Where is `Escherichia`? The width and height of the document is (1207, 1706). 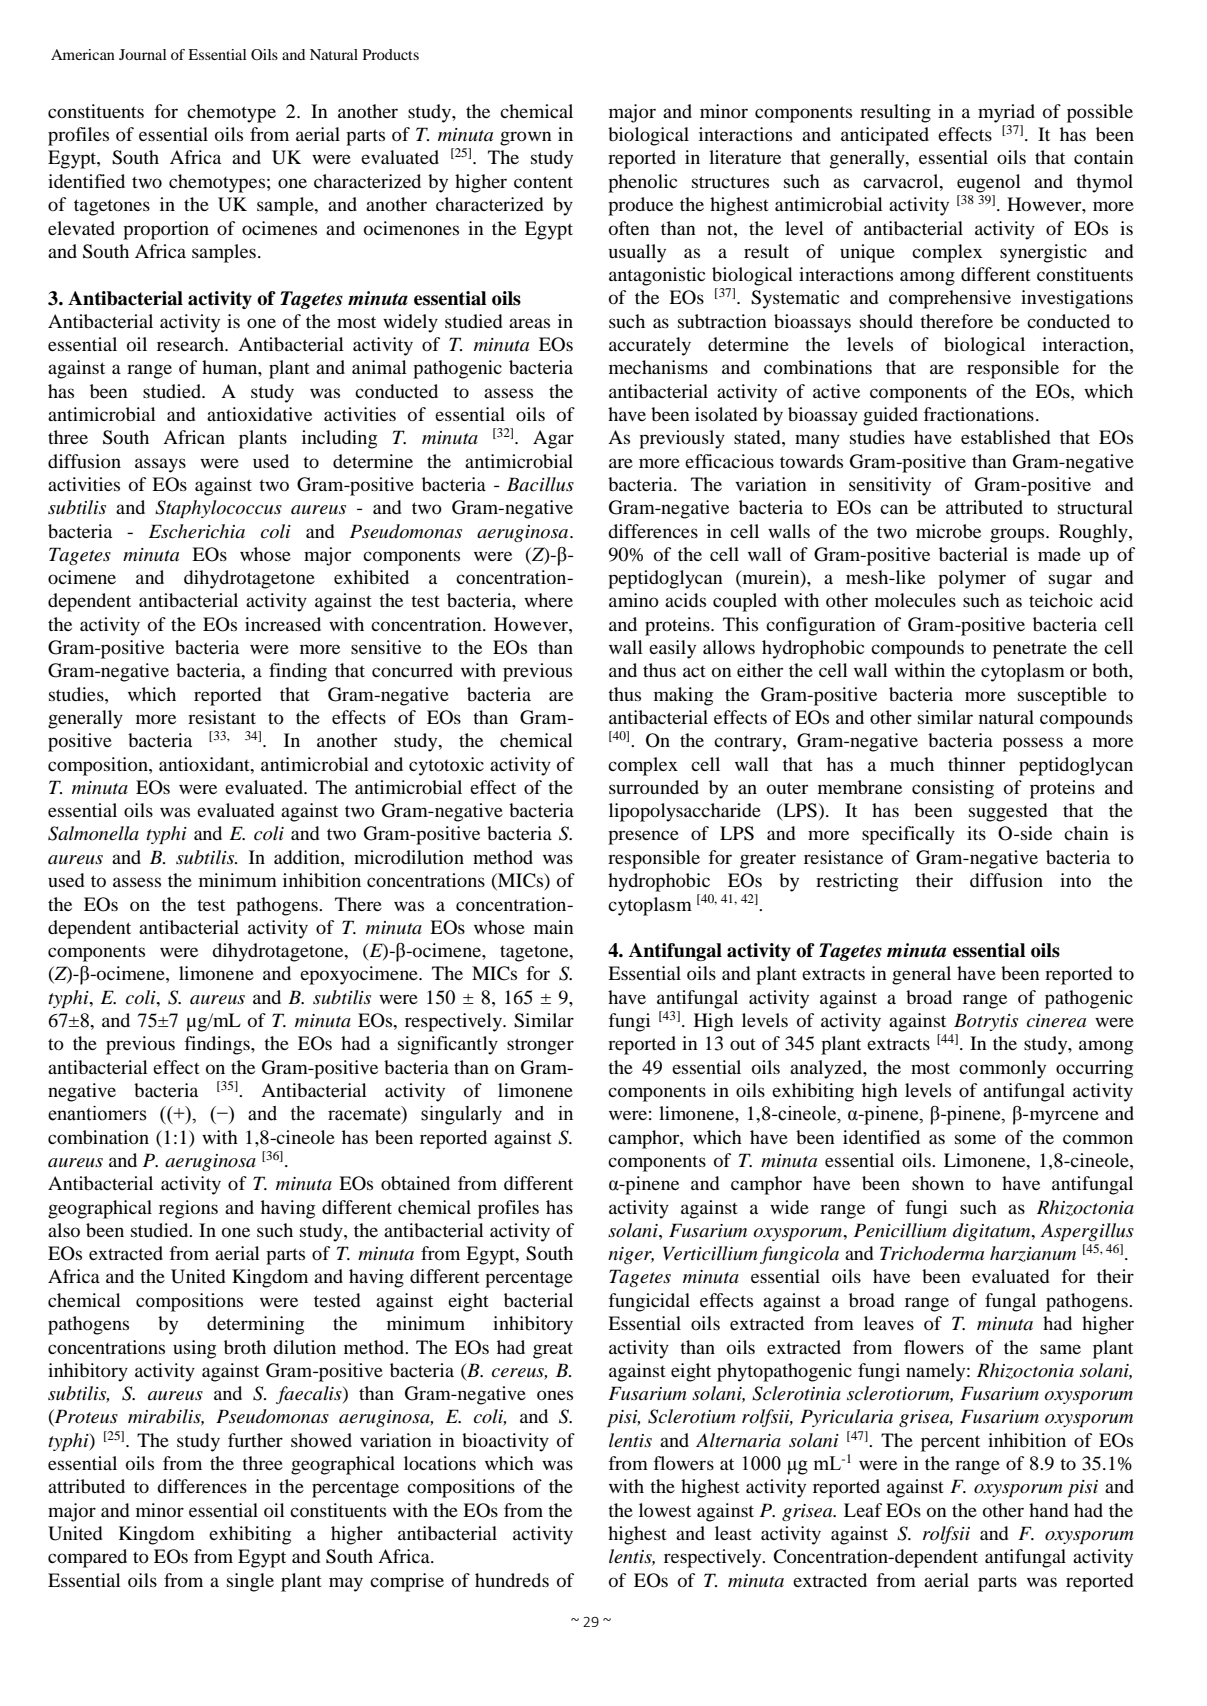 Escherichia is located at coordinates (197, 531).
